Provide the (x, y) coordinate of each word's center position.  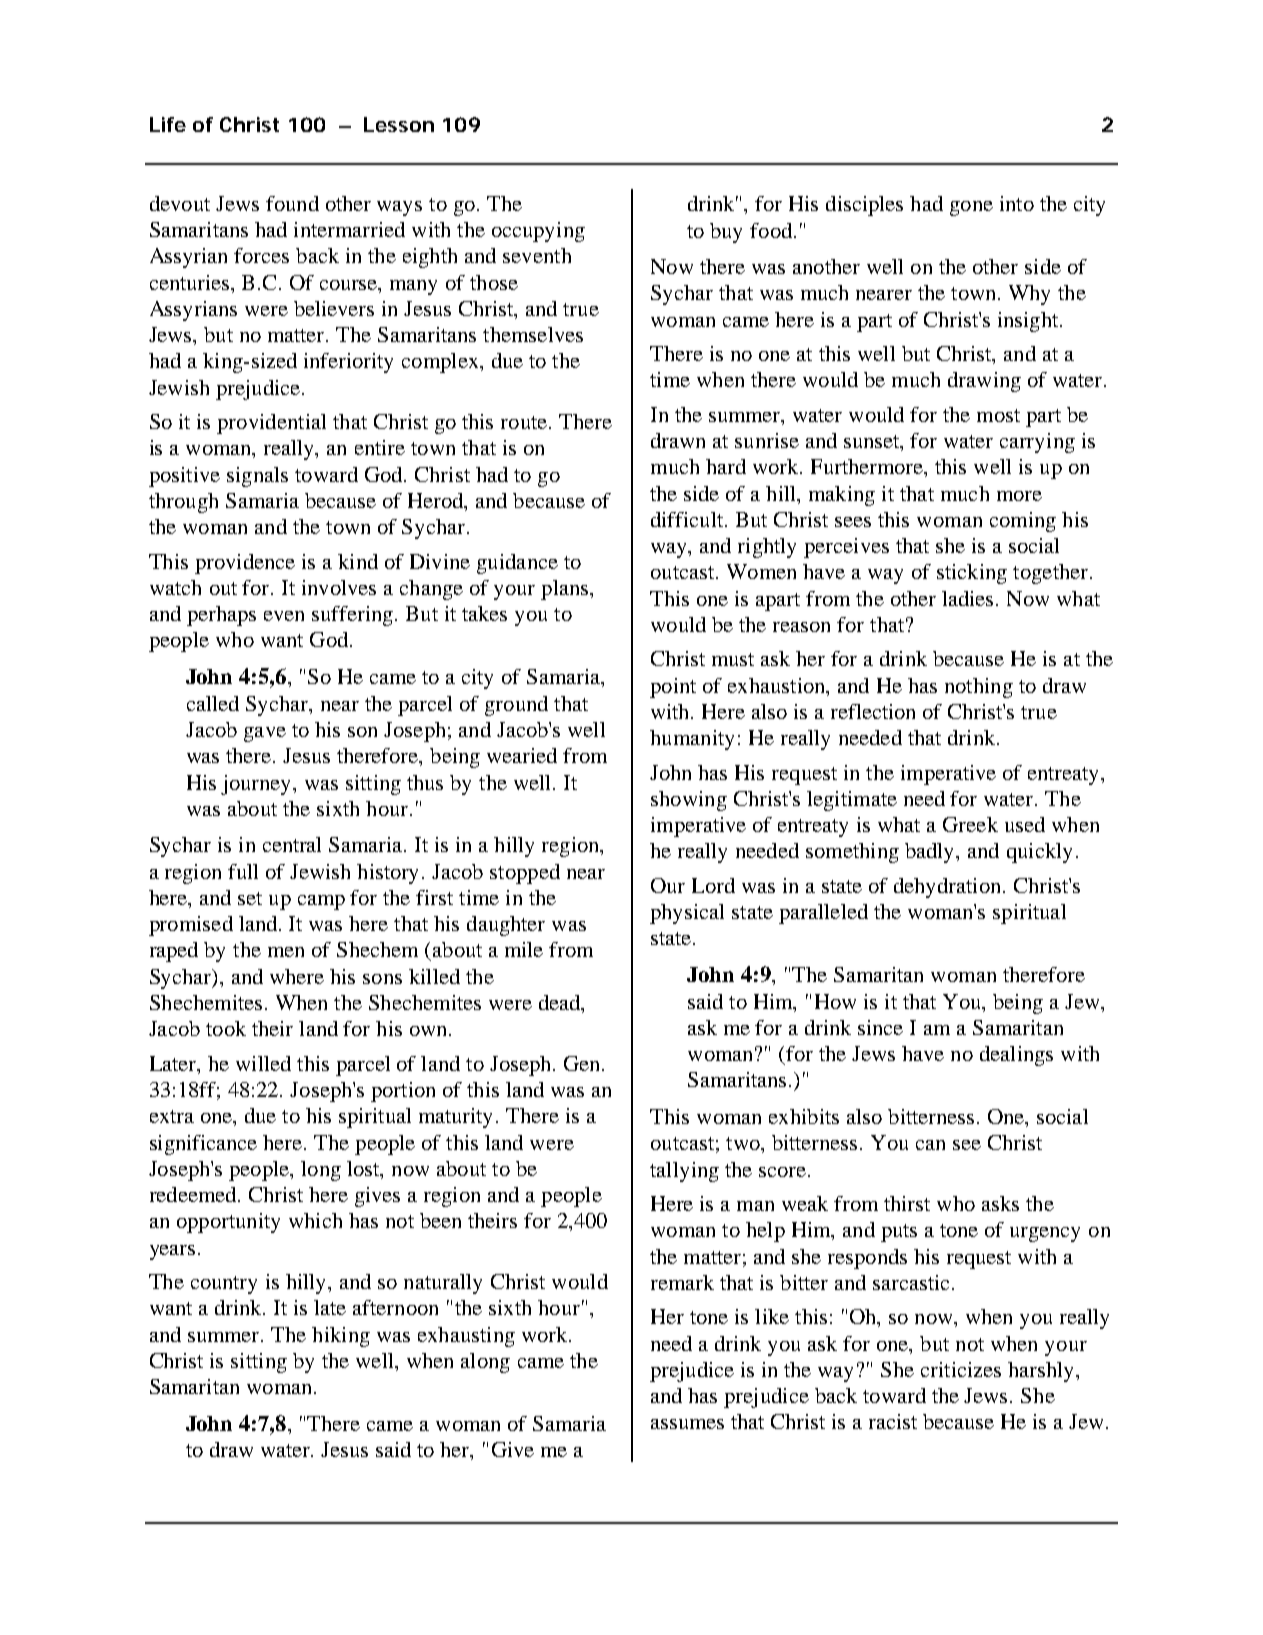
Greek (970, 824)
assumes (687, 1424)
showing (689, 801)
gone (971, 208)
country (224, 1285)
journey (257, 785)
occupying (538, 232)
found (292, 203)
